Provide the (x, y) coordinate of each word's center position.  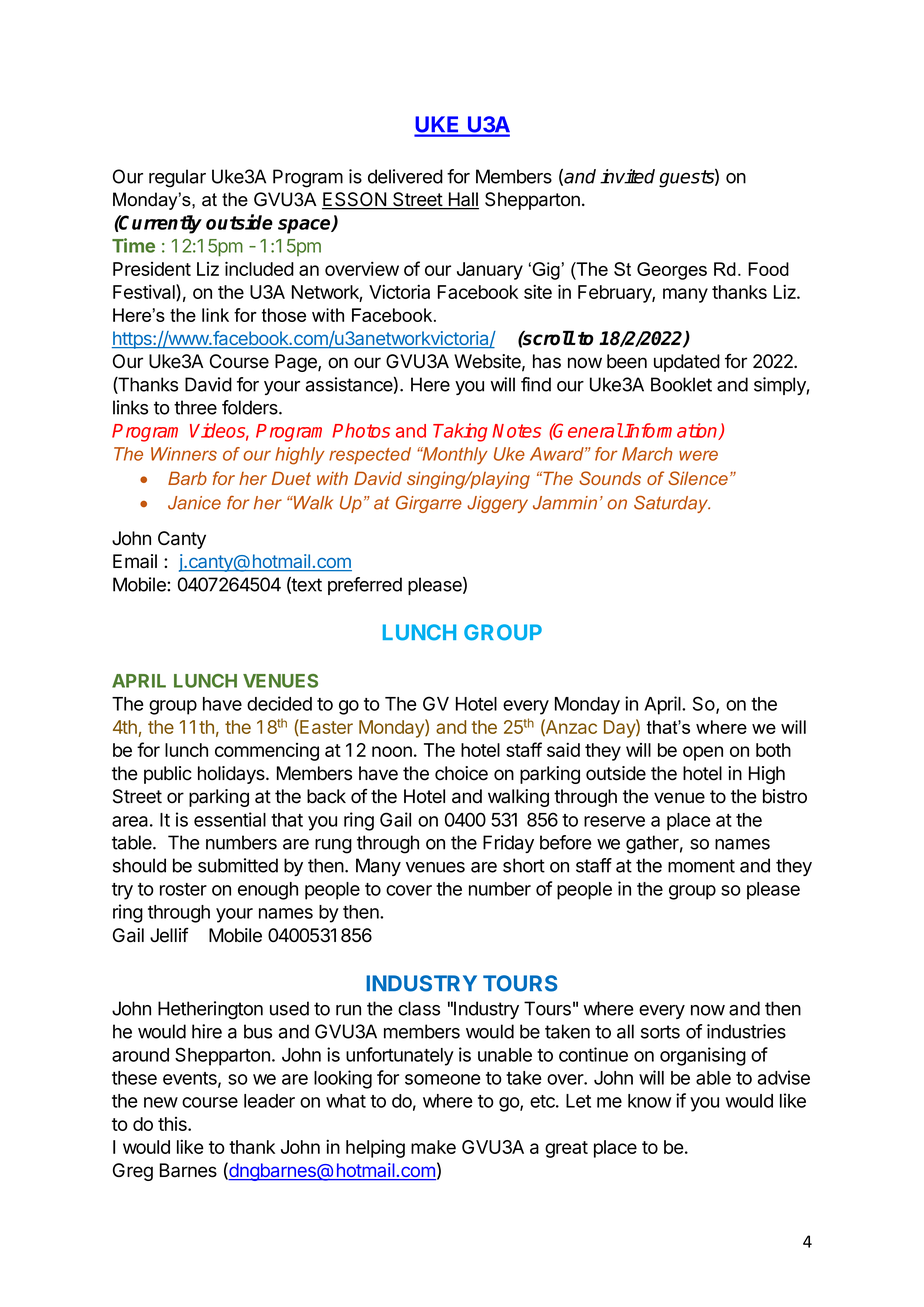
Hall (462, 200)
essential (230, 819)
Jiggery (497, 504)
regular (177, 178)
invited (627, 176)
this (173, 1124)
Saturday (672, 504)
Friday (508, 844)
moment (701, 866)
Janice (194, 503)
